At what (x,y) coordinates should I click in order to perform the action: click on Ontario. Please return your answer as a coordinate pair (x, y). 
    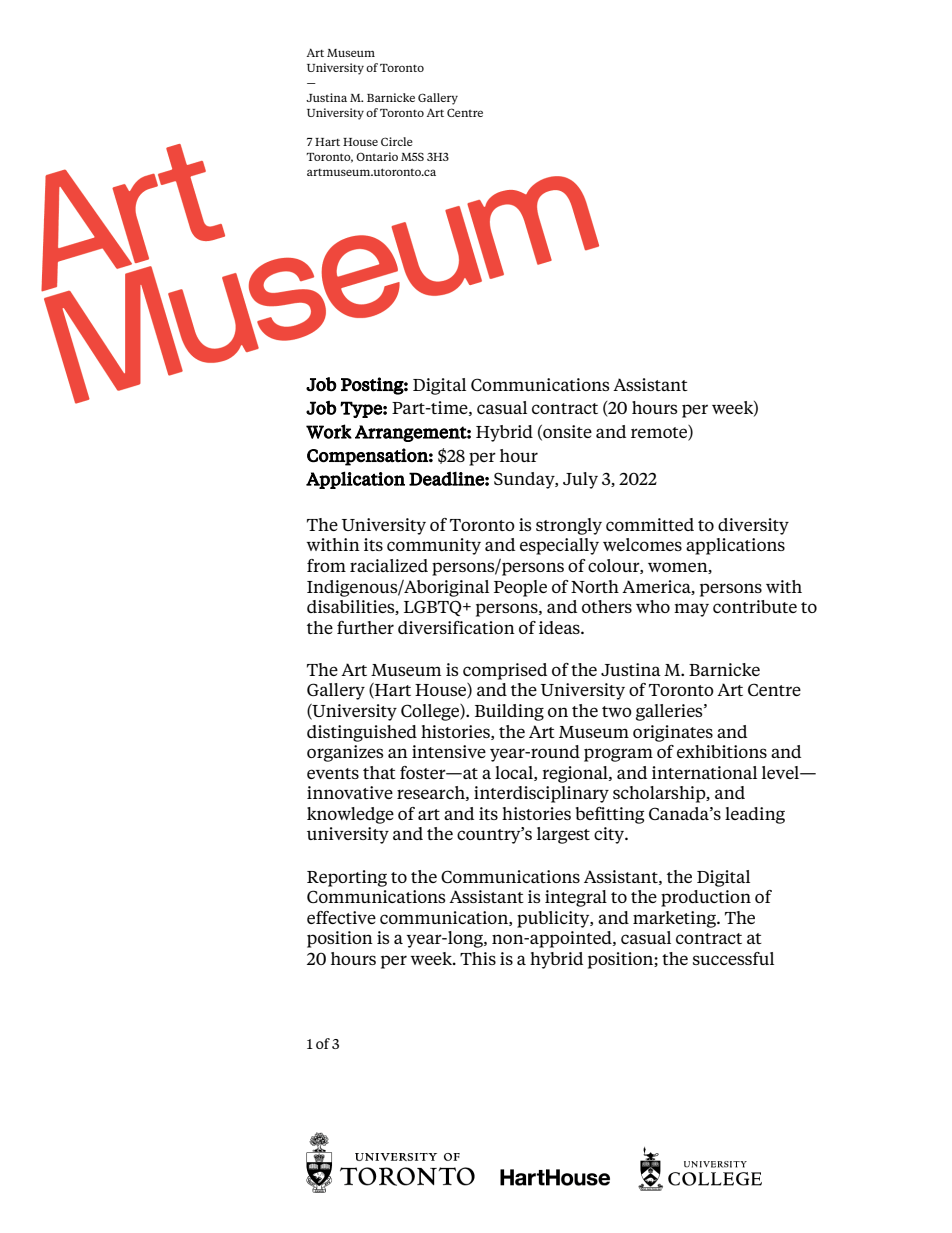
    Looking at the image, I should click on (377, 156).
